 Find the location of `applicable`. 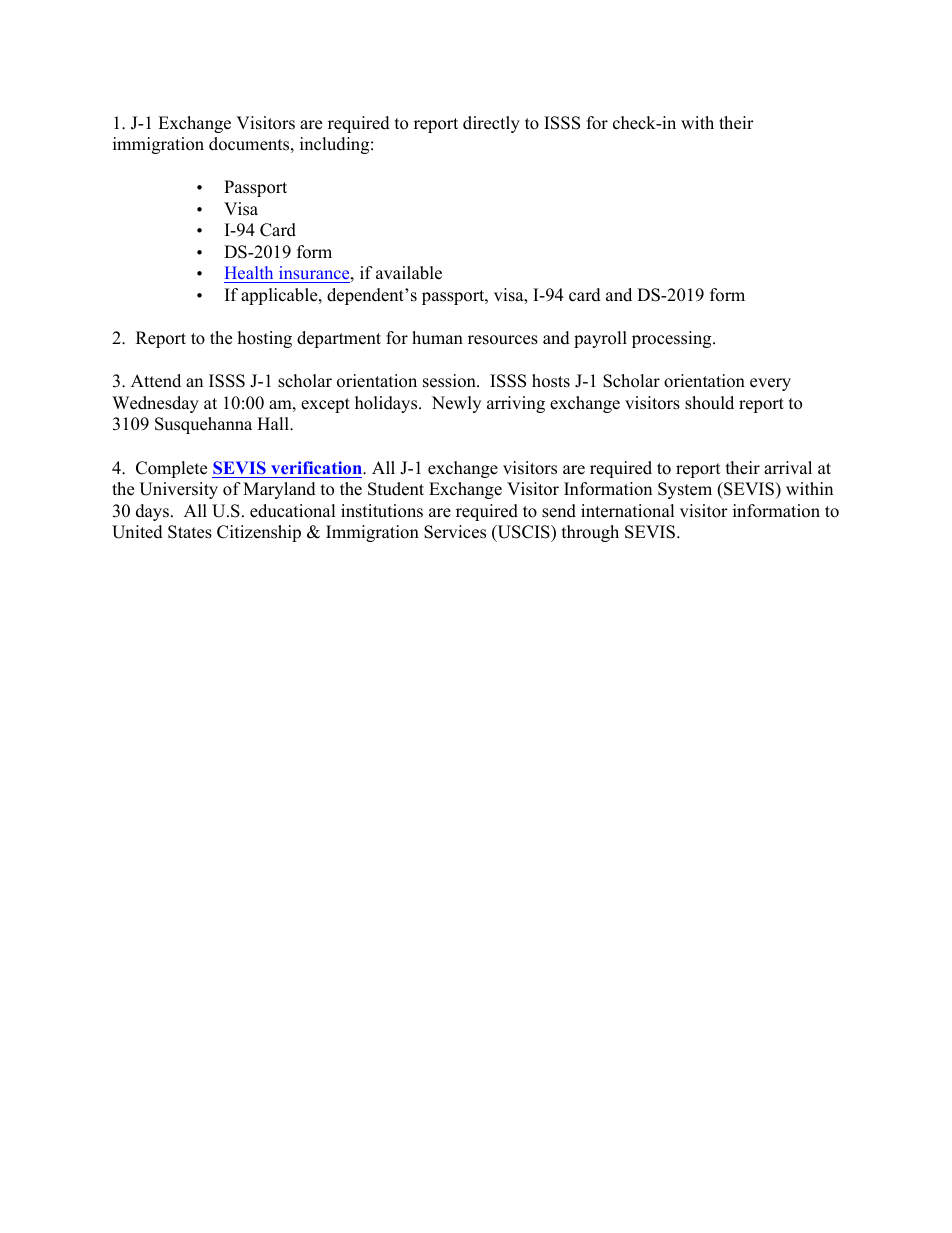

applicable is located at coordinates (280, 296).
